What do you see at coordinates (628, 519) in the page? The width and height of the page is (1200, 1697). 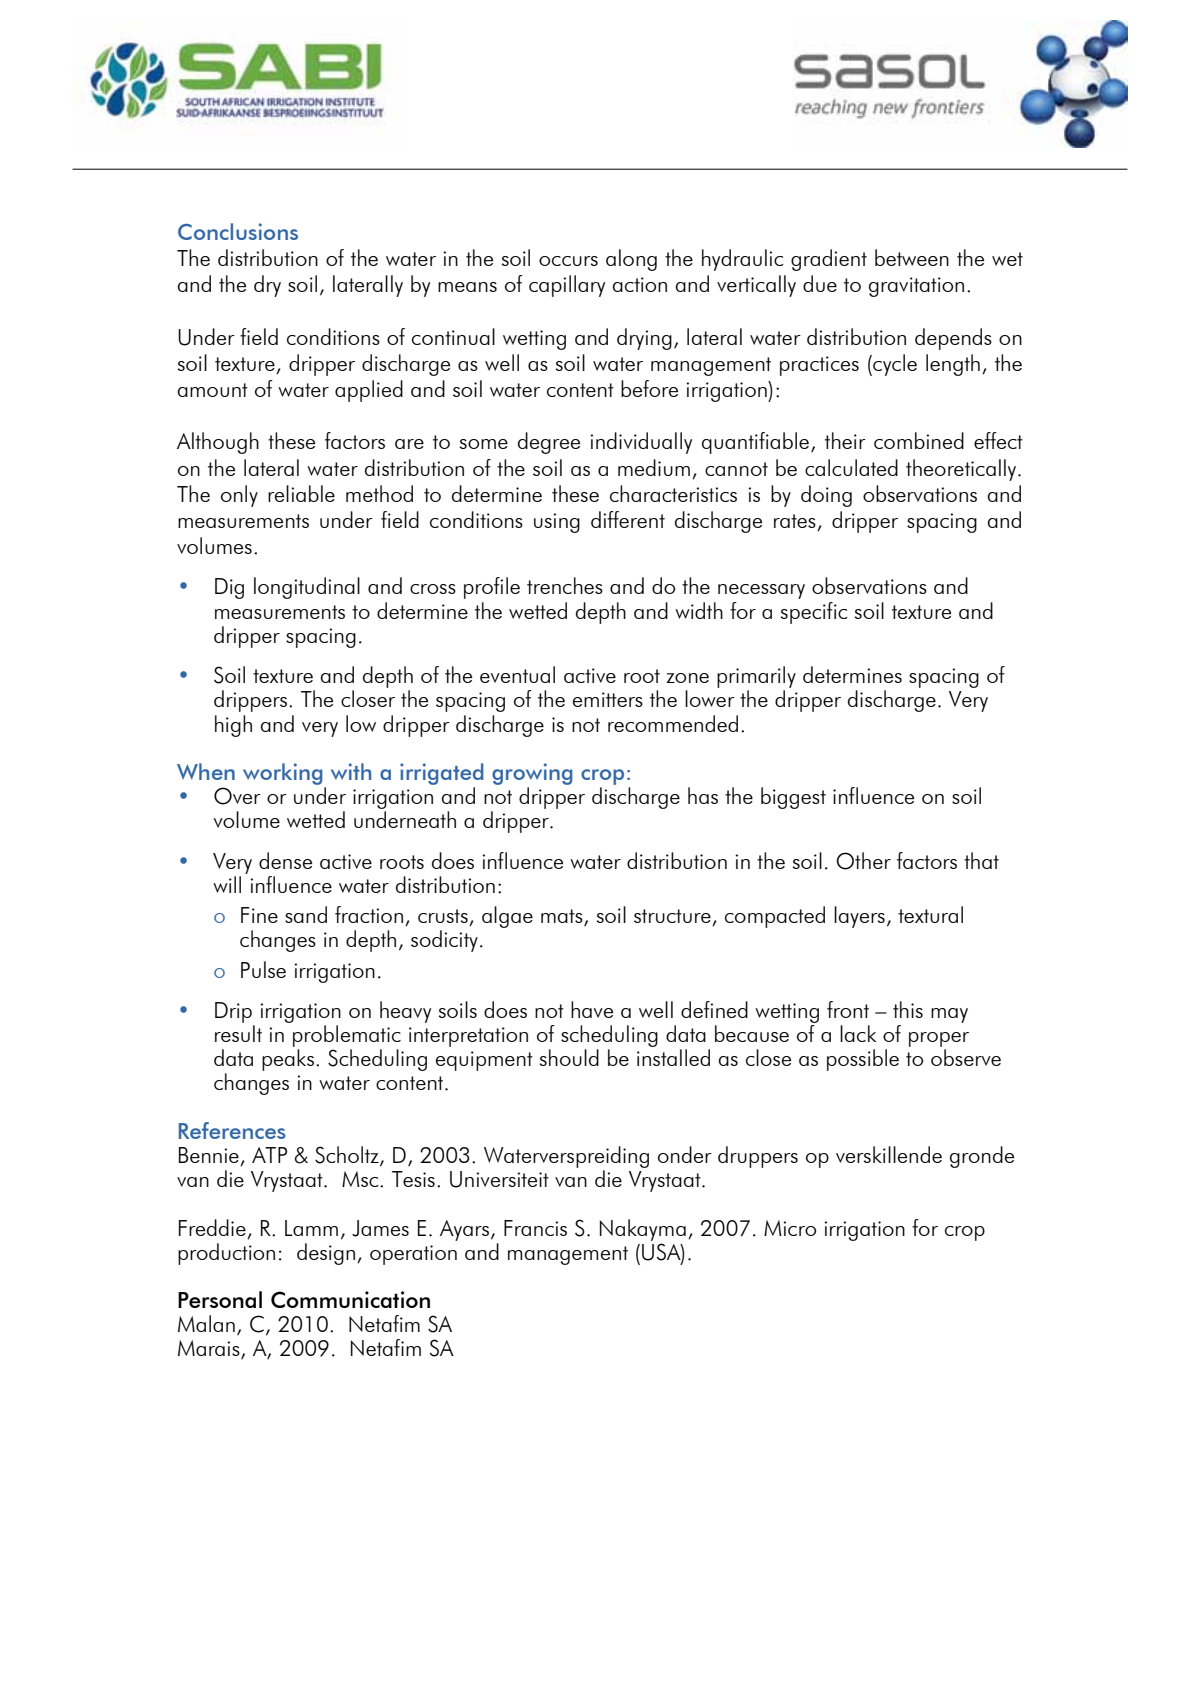 I see `different` at bounding box center [628, 519].
